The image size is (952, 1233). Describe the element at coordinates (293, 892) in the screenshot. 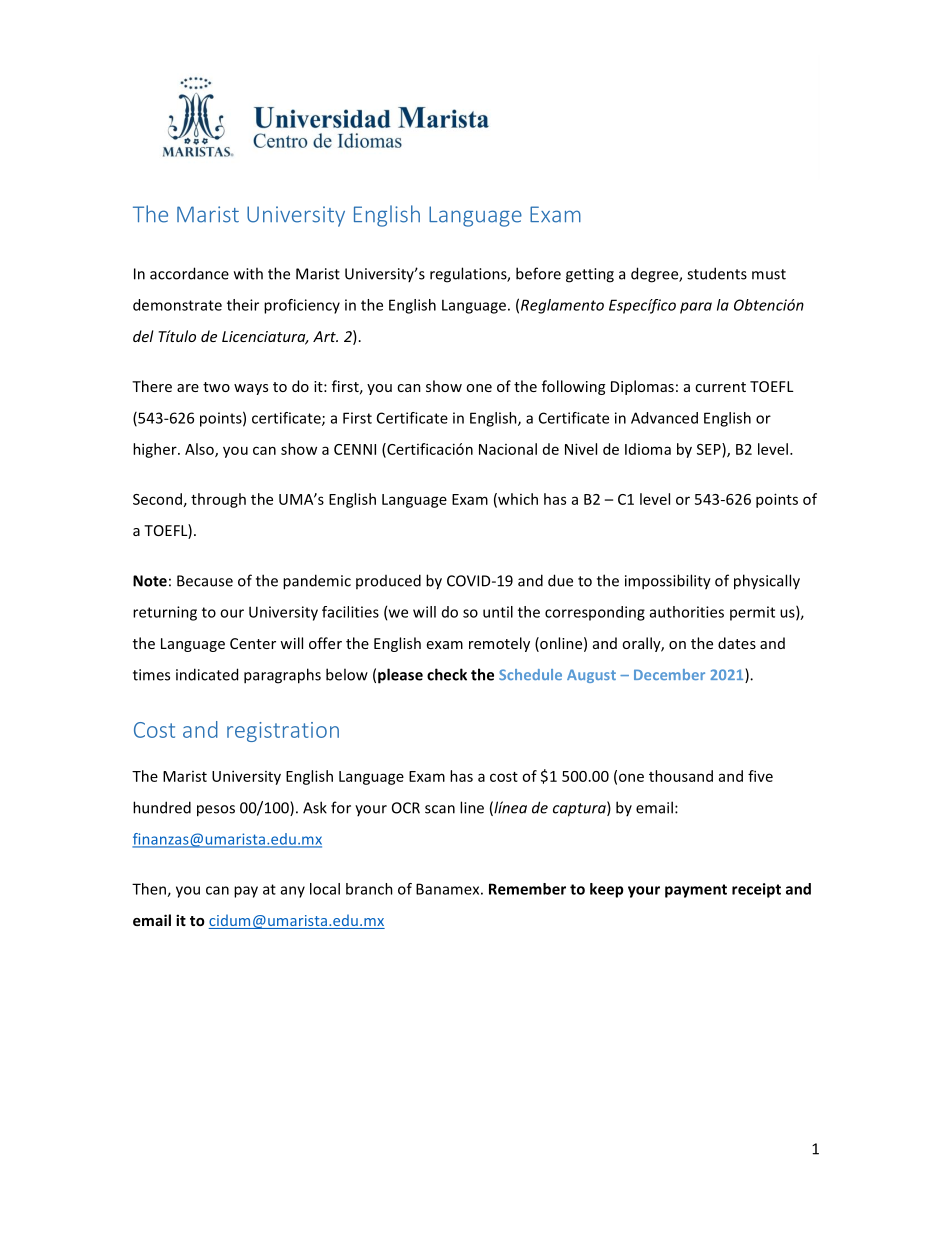

I see `any` at that location.
